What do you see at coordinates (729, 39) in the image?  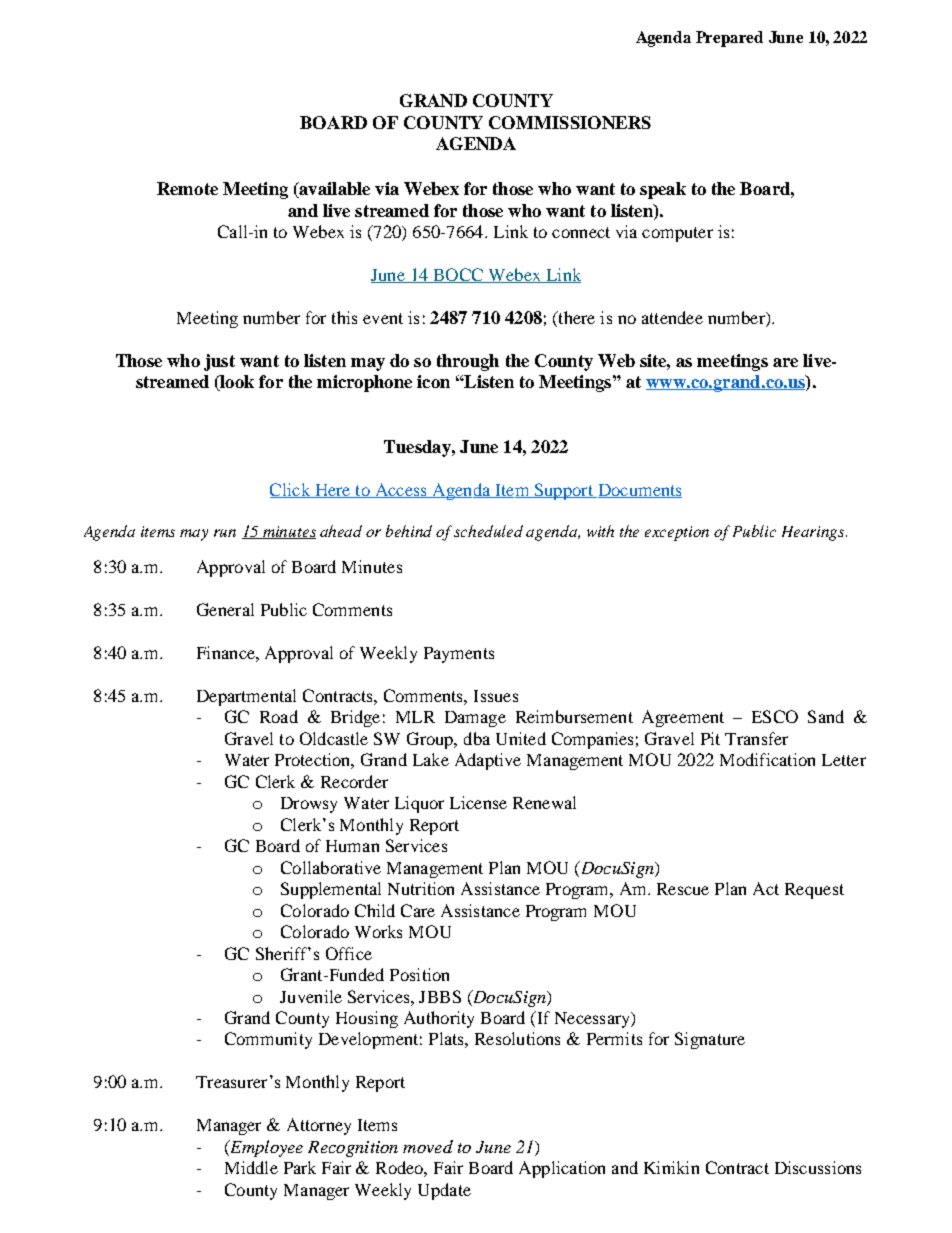 I see `Prepared` at bounding box center [729, 39].
